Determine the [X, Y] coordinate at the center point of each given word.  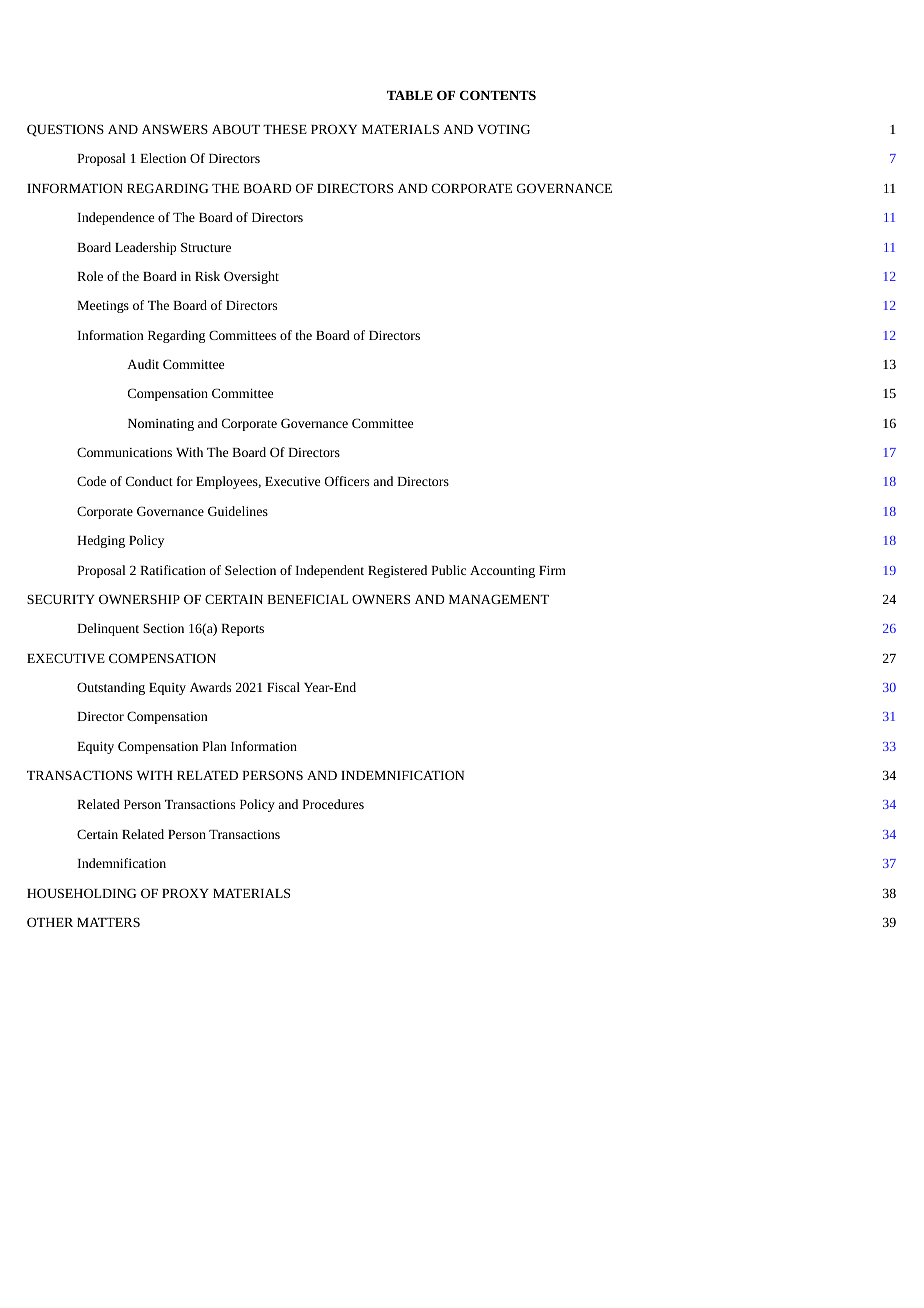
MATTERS [108, 922]
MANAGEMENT [499, 599]
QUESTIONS [65, 130]
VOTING [503, 129]
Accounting [502, 572]
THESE [285, 129]
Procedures [333, 804]
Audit [143, 364]
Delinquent [108, 629]
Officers [347, 481]
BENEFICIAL [307, 599]
